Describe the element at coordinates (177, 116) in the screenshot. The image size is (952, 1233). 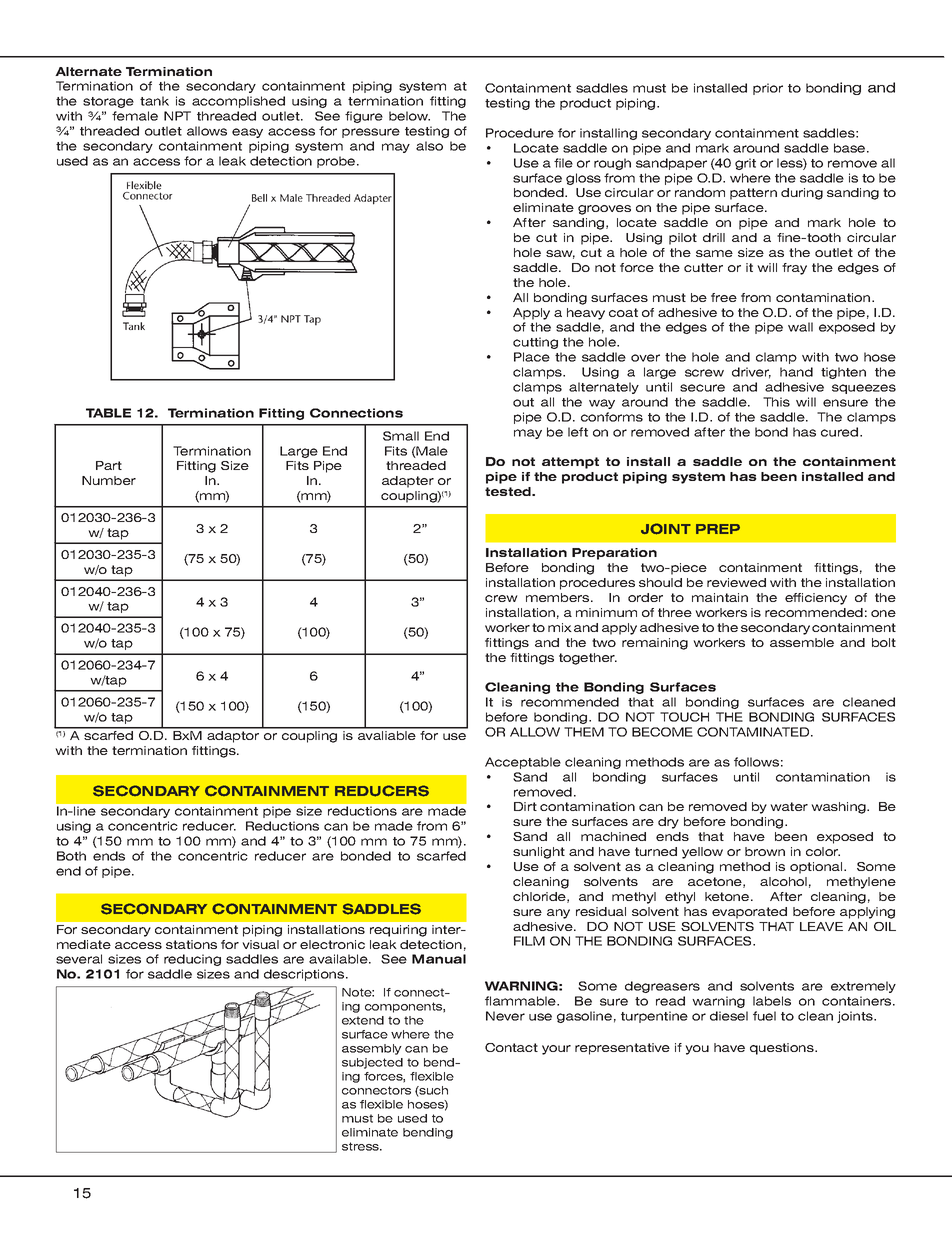
I see `NPT` at that location.
